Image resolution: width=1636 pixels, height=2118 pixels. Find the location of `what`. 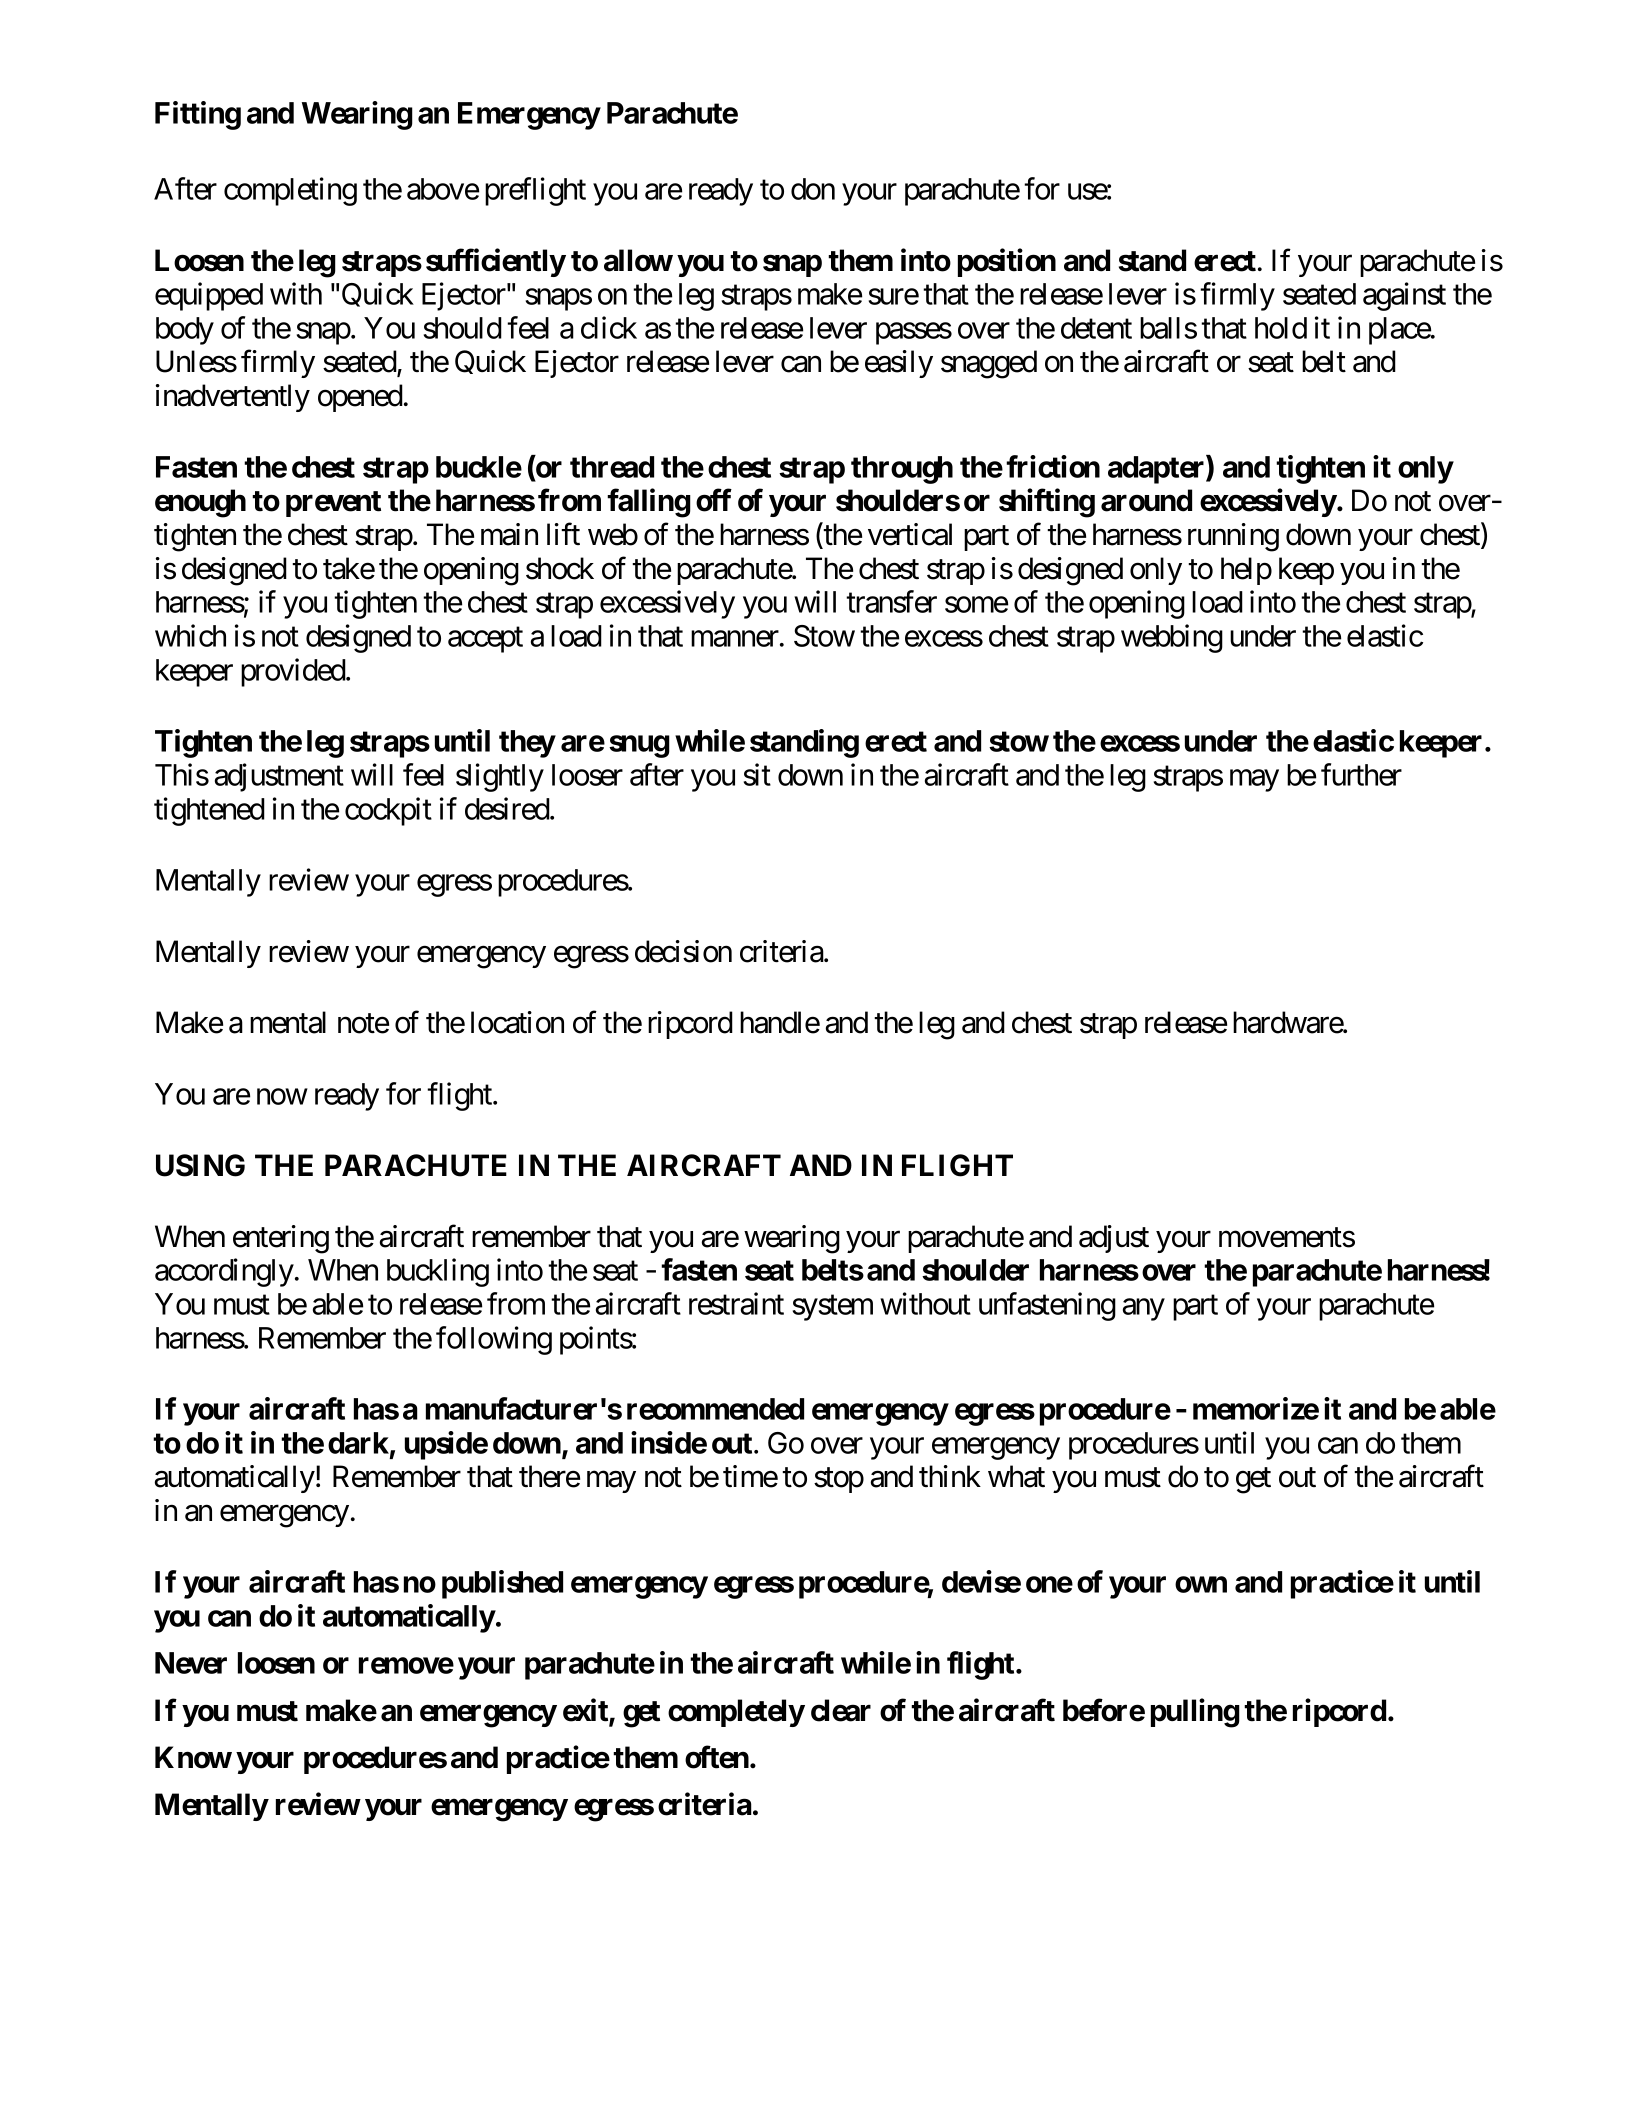

what is located at coordinates (1016, 1476).
